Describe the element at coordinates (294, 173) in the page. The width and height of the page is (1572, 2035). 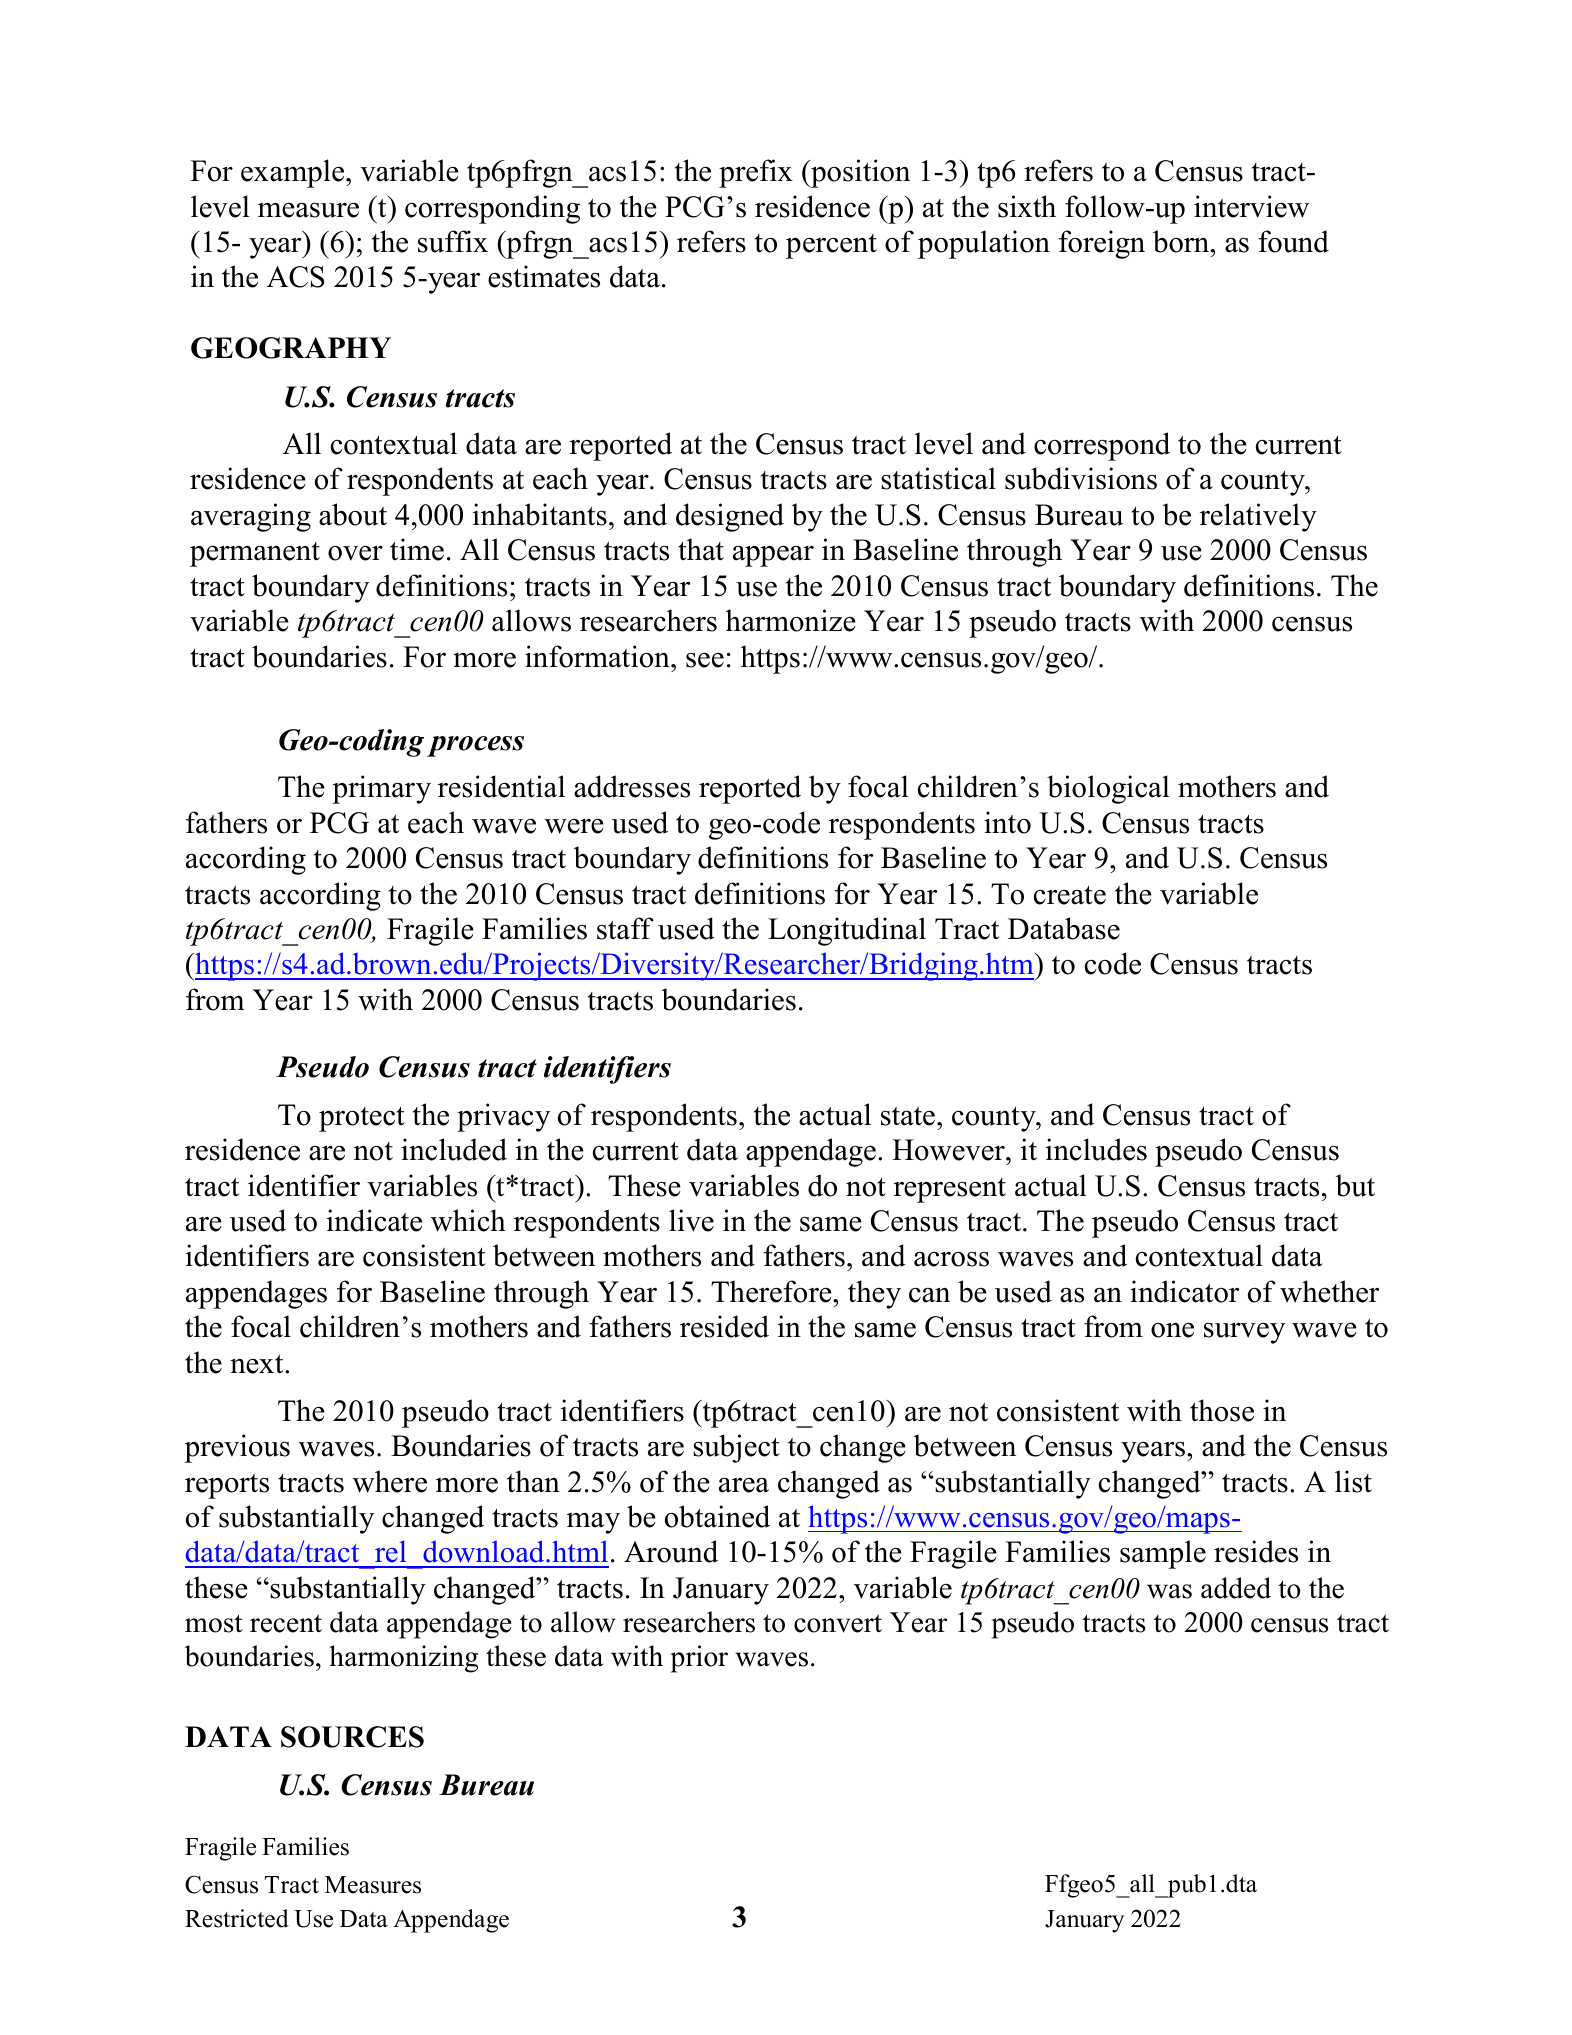
I see `example` at that location.
